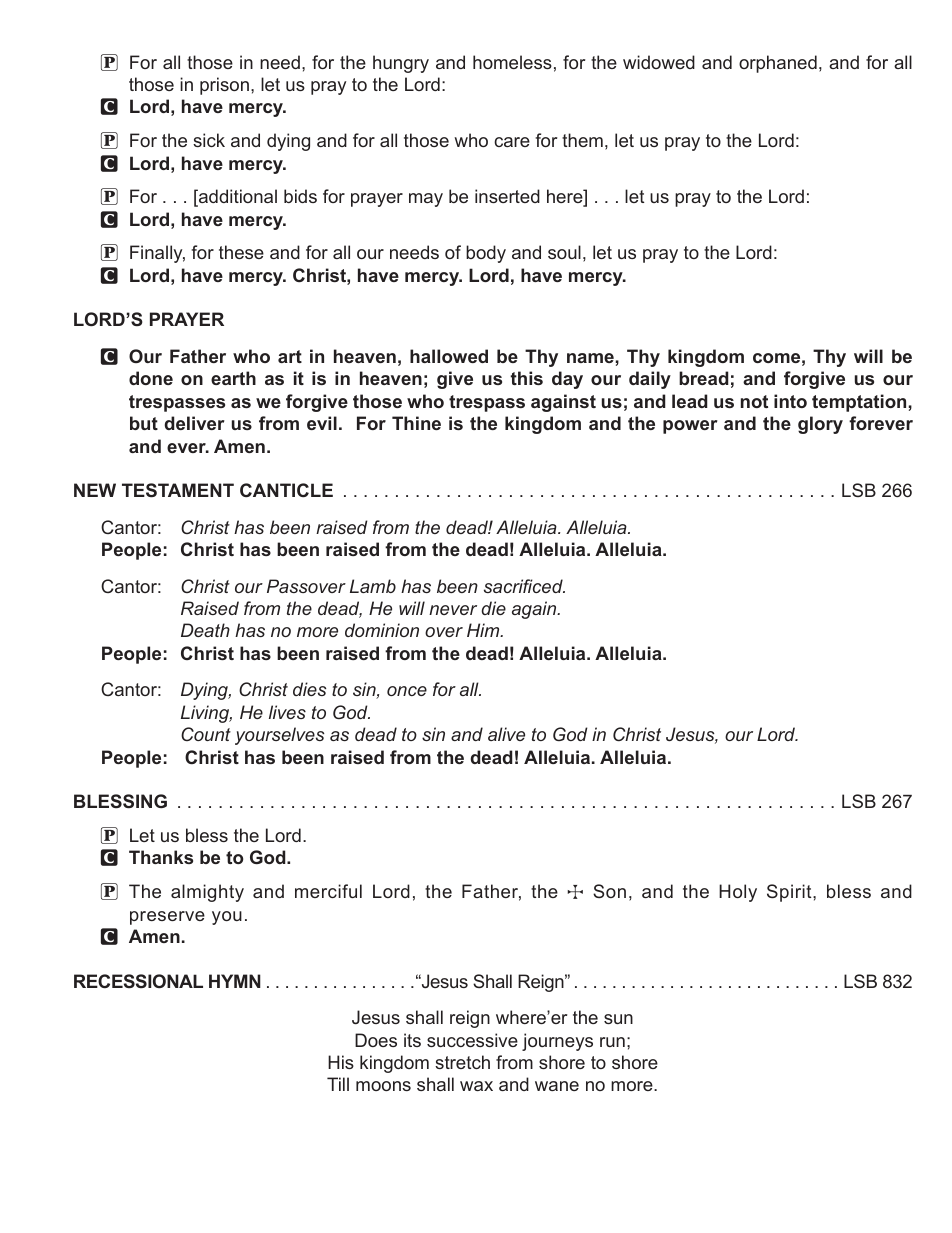  What do you see at coordinates (449, 356) in the screenshot?
I see `hallowed` at bounding box center [449, 356].
